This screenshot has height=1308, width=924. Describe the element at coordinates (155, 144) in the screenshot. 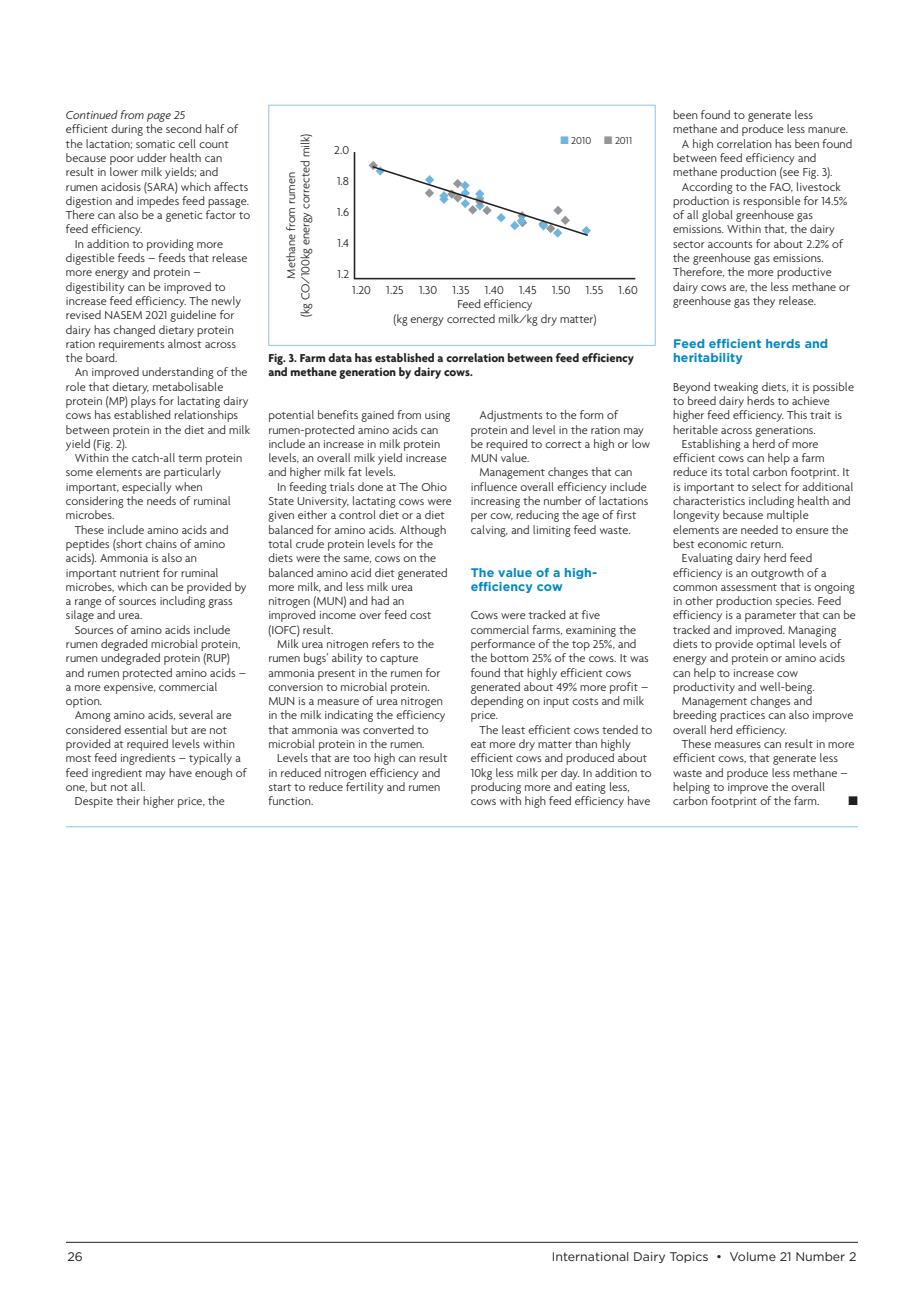

I see `somatic` at that location.
